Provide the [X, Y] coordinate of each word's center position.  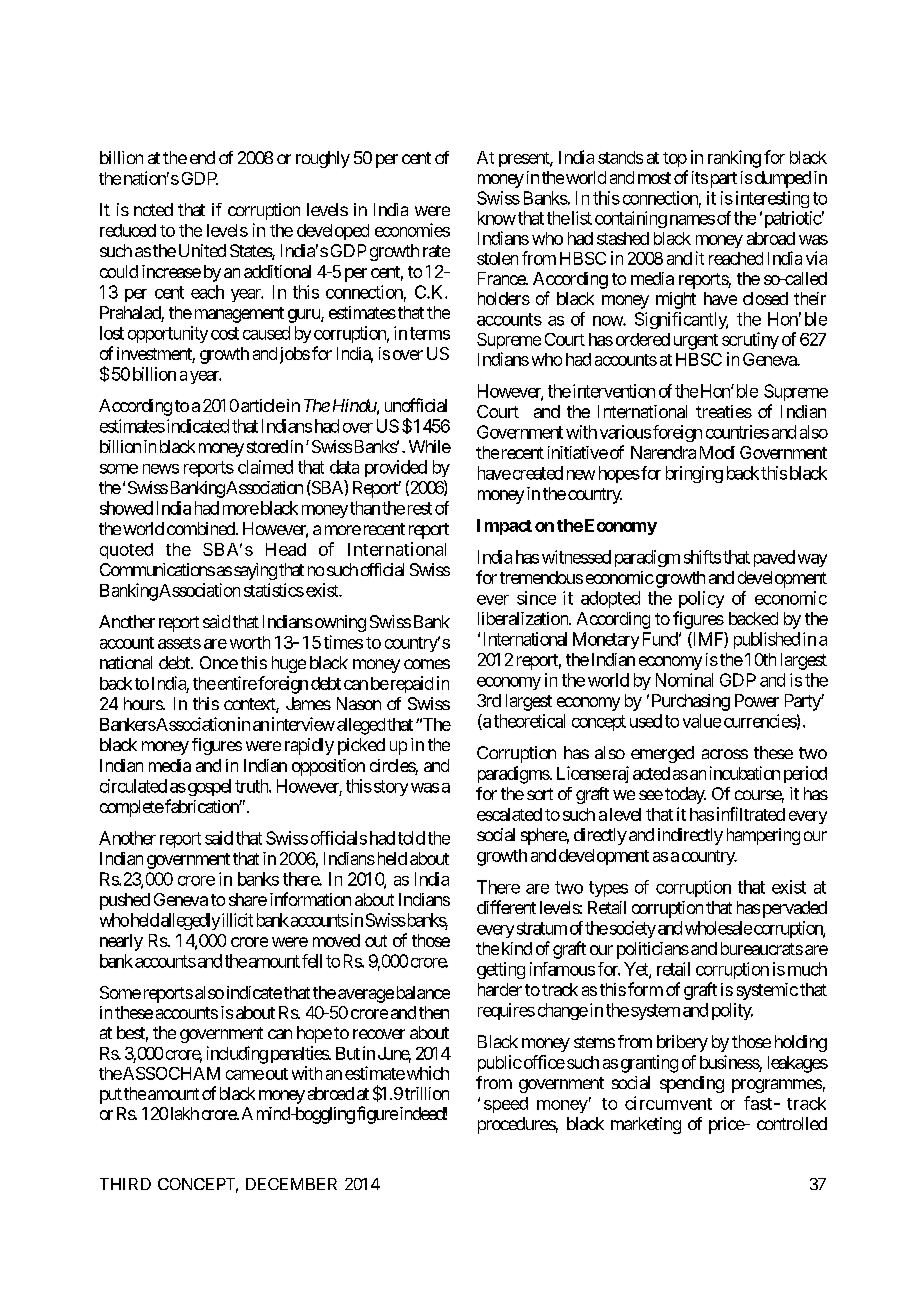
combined [202, 528]
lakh [185, 1113]
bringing [694, 474]
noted [153, 209]
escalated [509, 814]
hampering [763, 836]
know [497, 218]
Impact [504, 527]
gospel [208, 787]
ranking [734, 159]
